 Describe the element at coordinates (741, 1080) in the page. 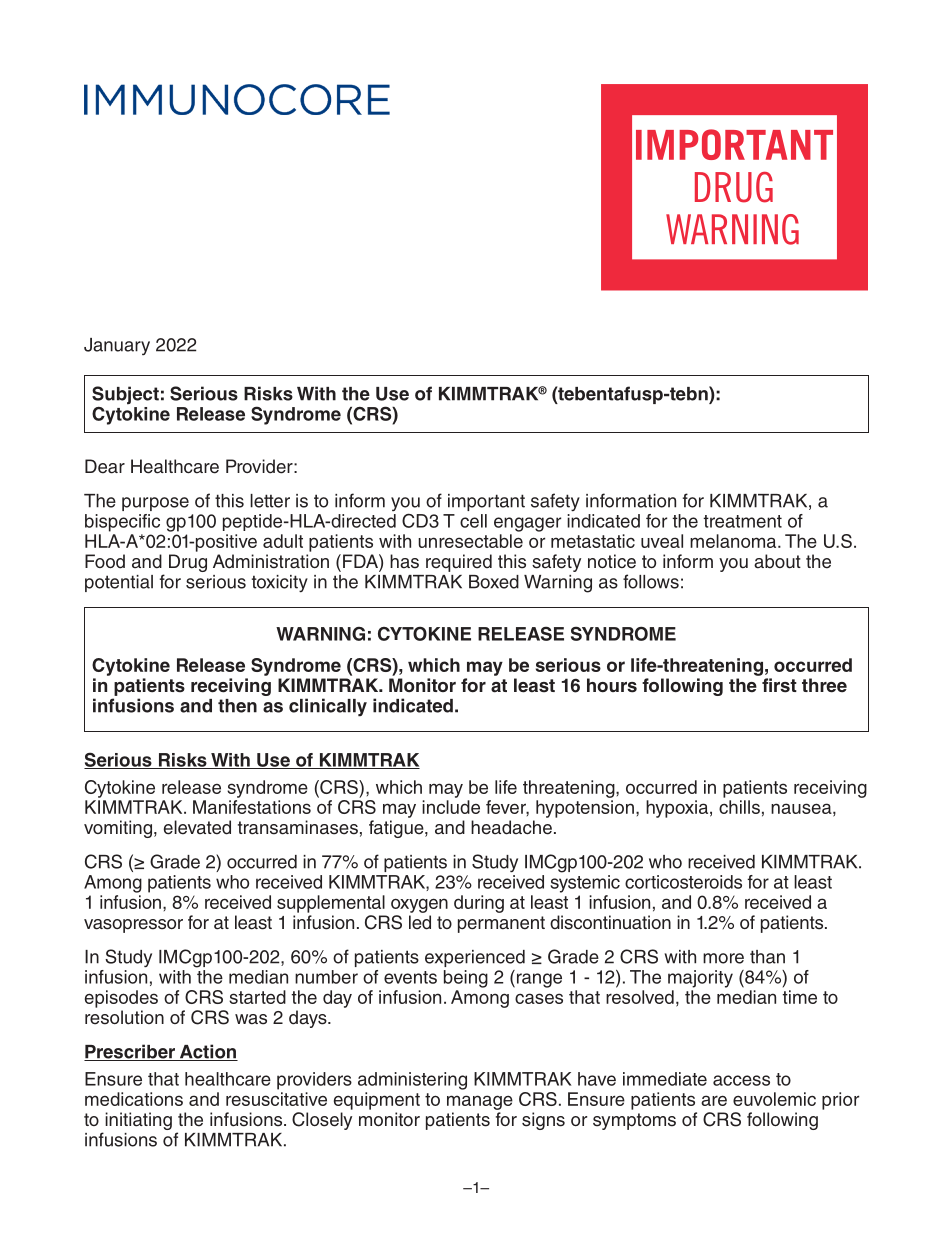

I see `access` at that location.
